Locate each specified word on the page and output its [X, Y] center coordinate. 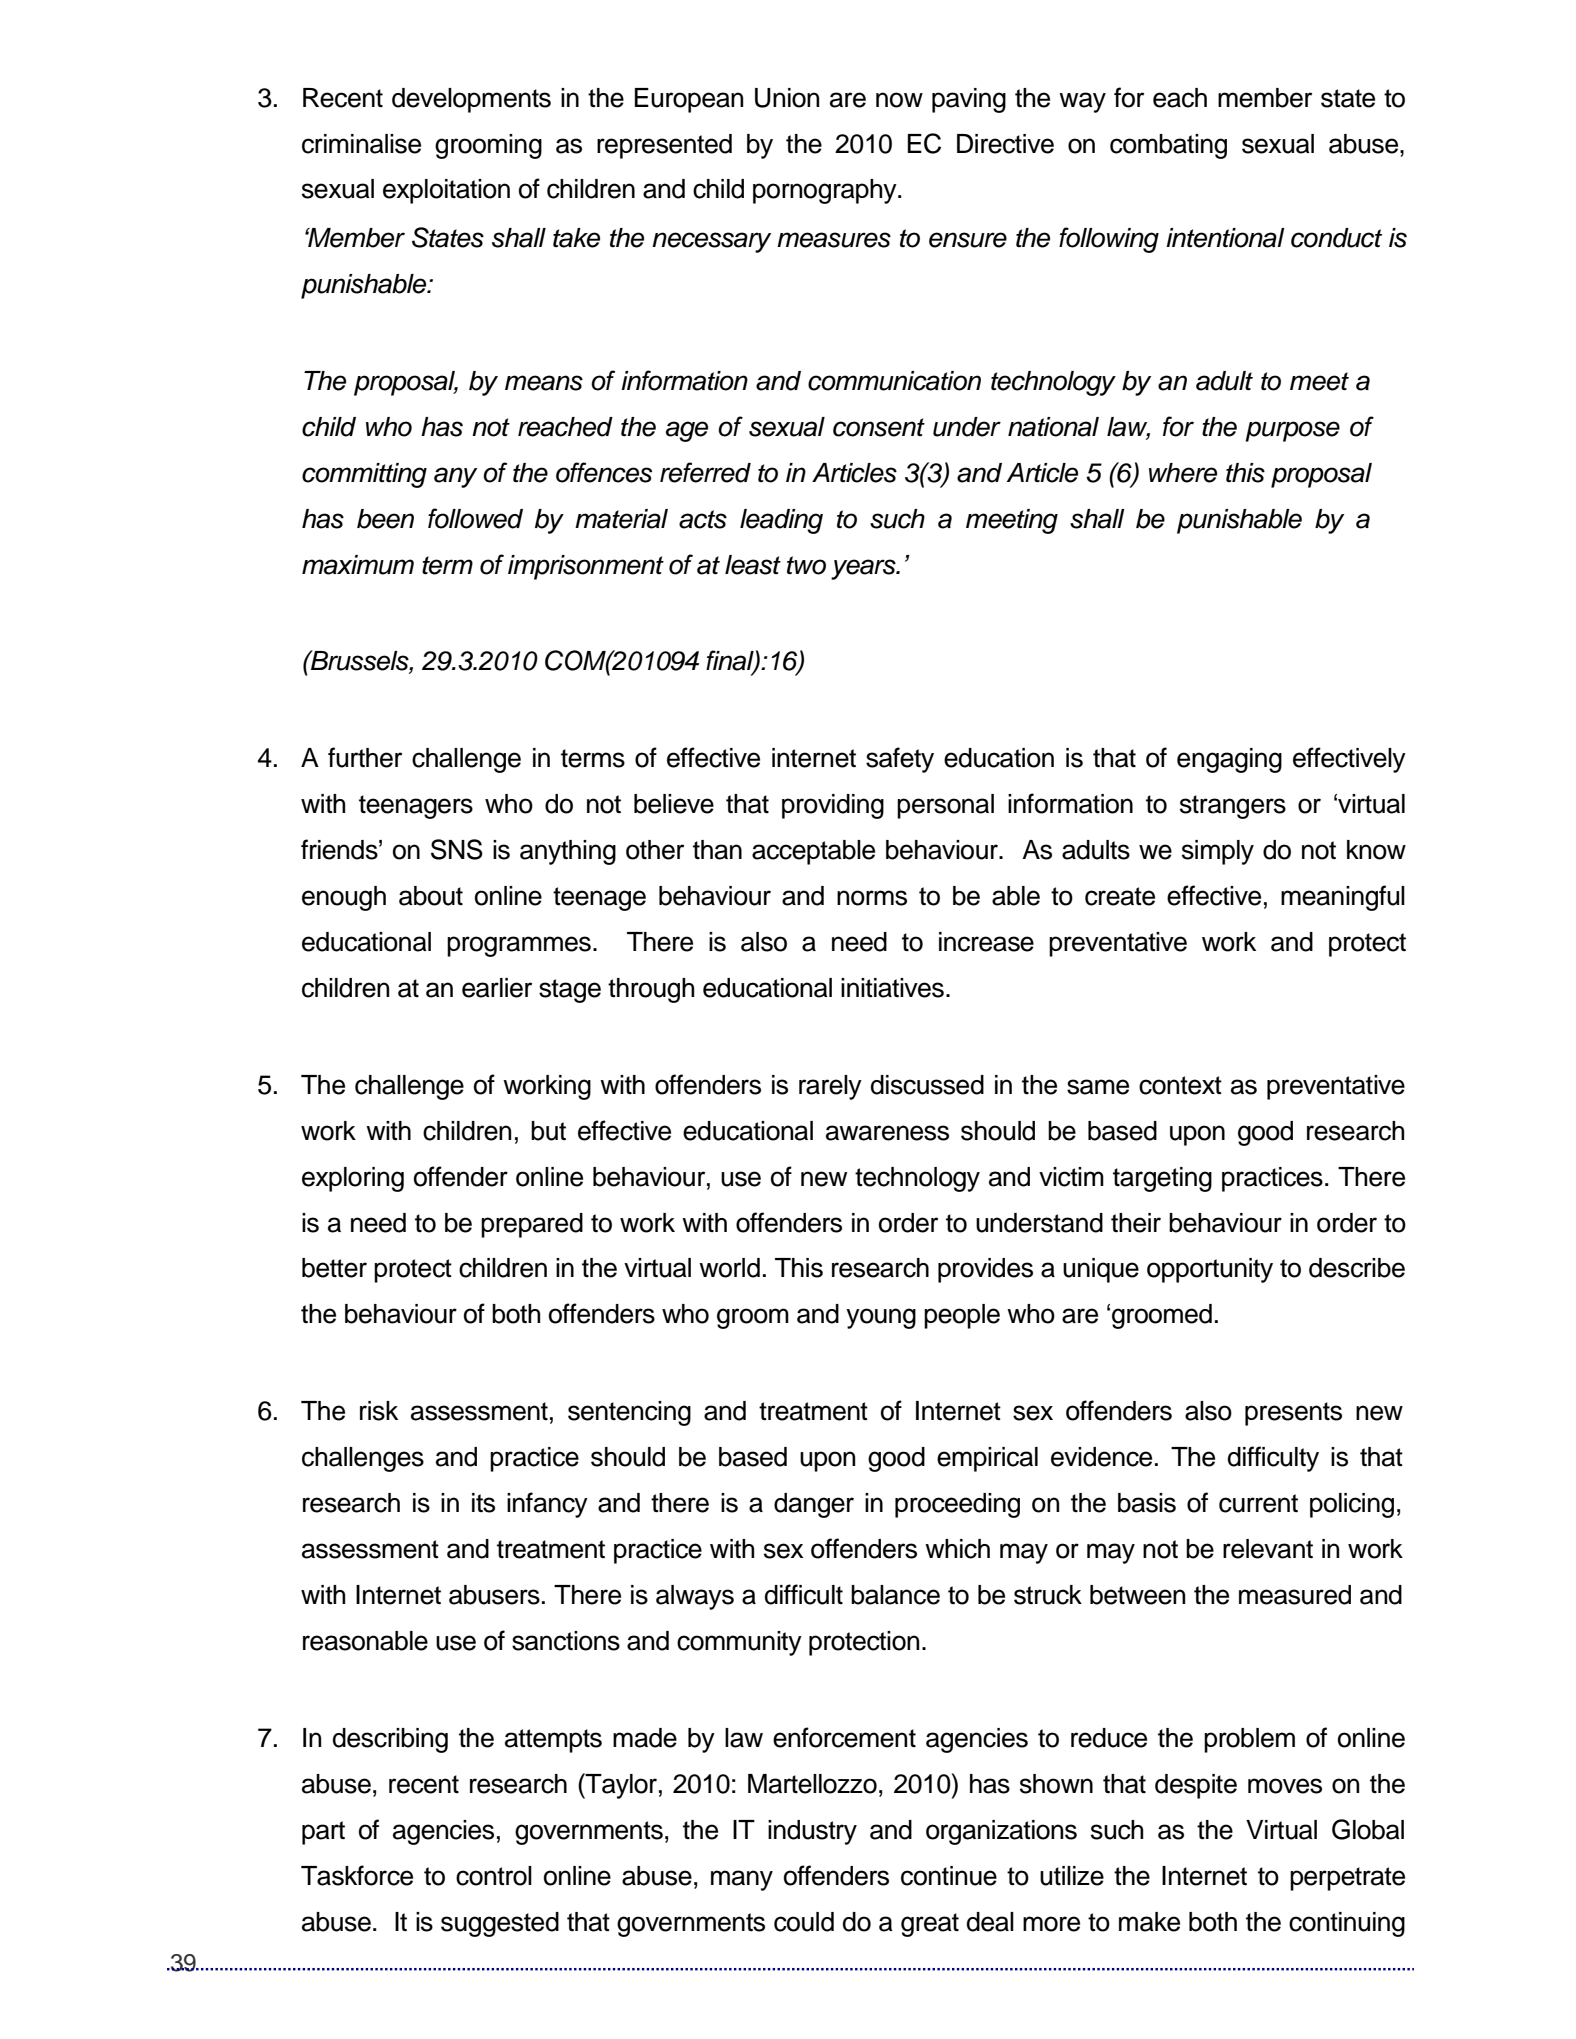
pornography [826, 191]
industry [812, 1832]
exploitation [446, 191]
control [494, 1876]
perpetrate [1347, 1879]
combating [1168, 146]
